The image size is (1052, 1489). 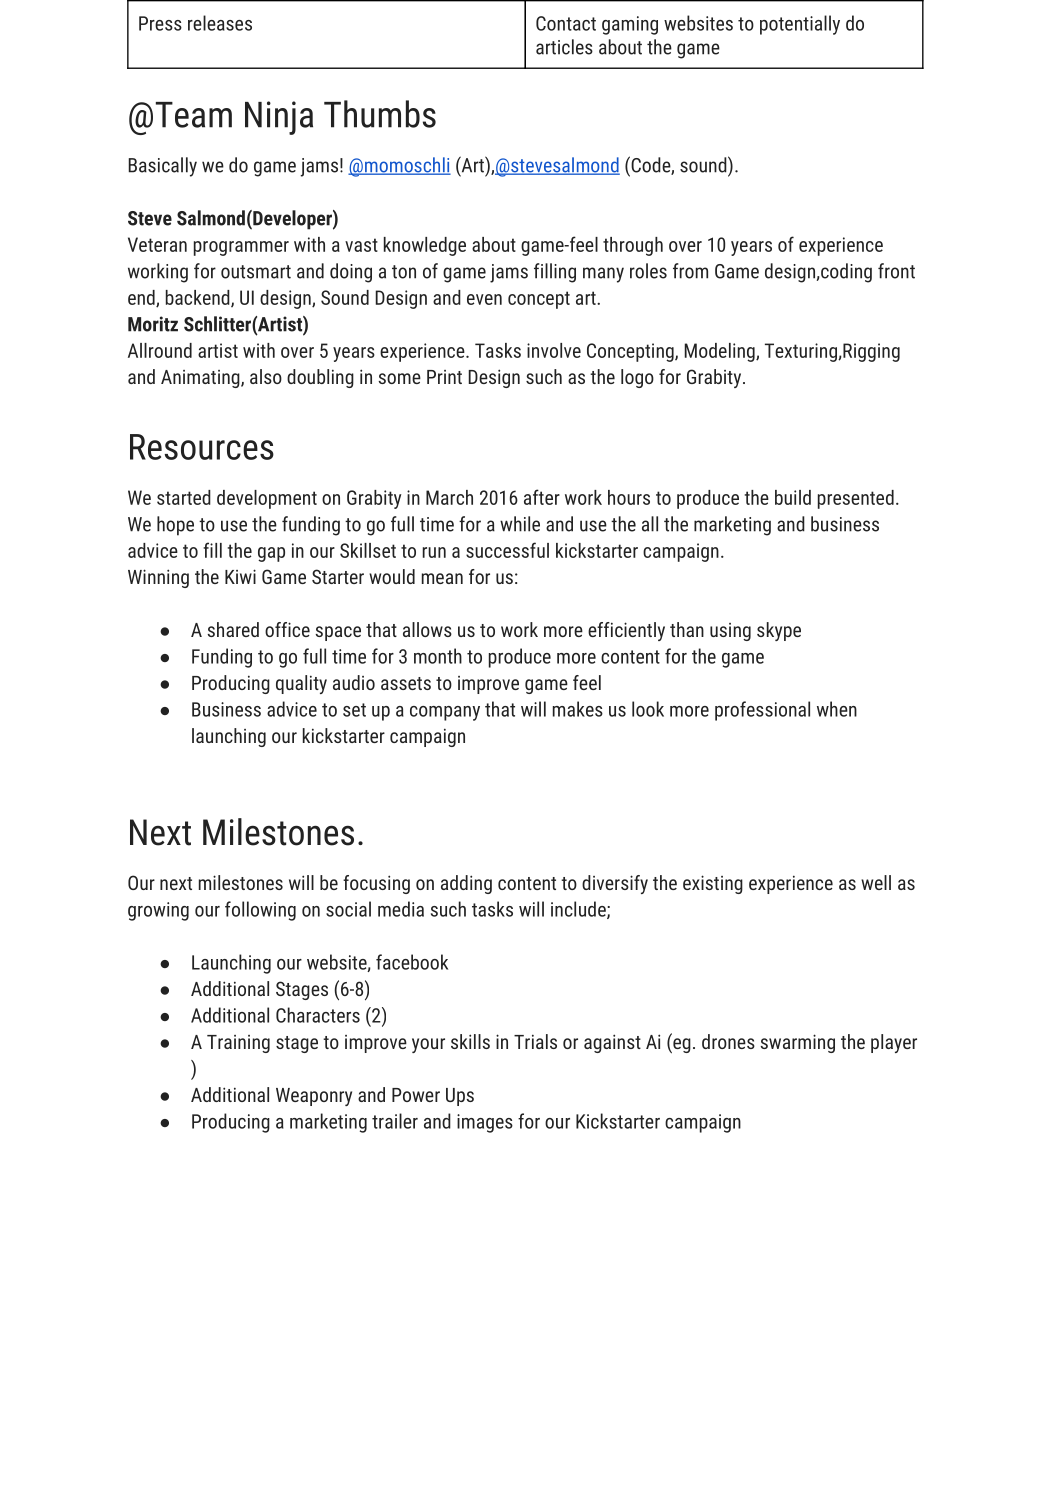 What do you see at coordinates (240, 576) in the page?
I see `Kiwi` at bounding box center [240, 576].
